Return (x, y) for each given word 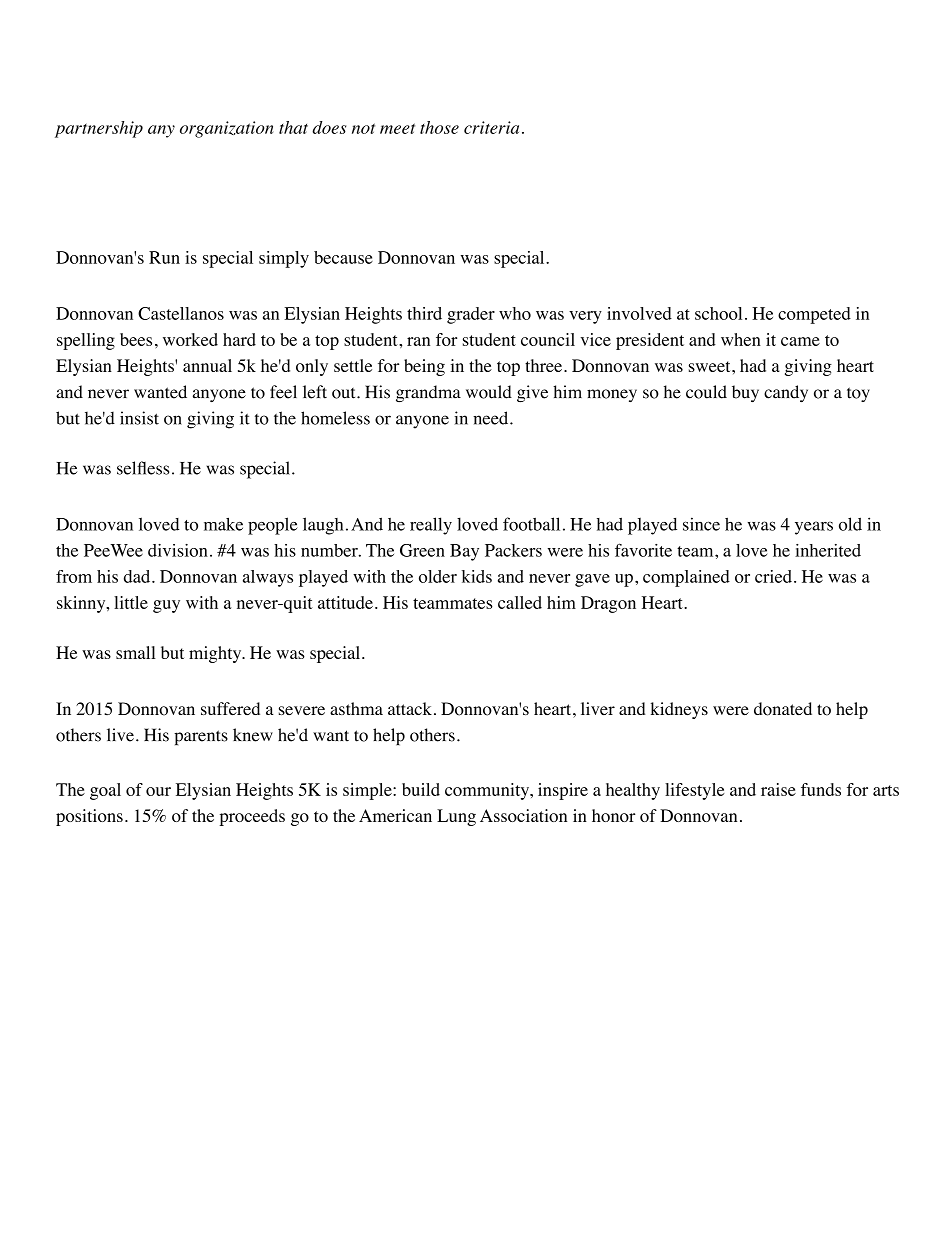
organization (227, 129)
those (439, 127)
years (814, 528)
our (158, 791)
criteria (491, 127)
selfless (143, 468)
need (492, 418)
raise (778, 789)
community (488, 791)
